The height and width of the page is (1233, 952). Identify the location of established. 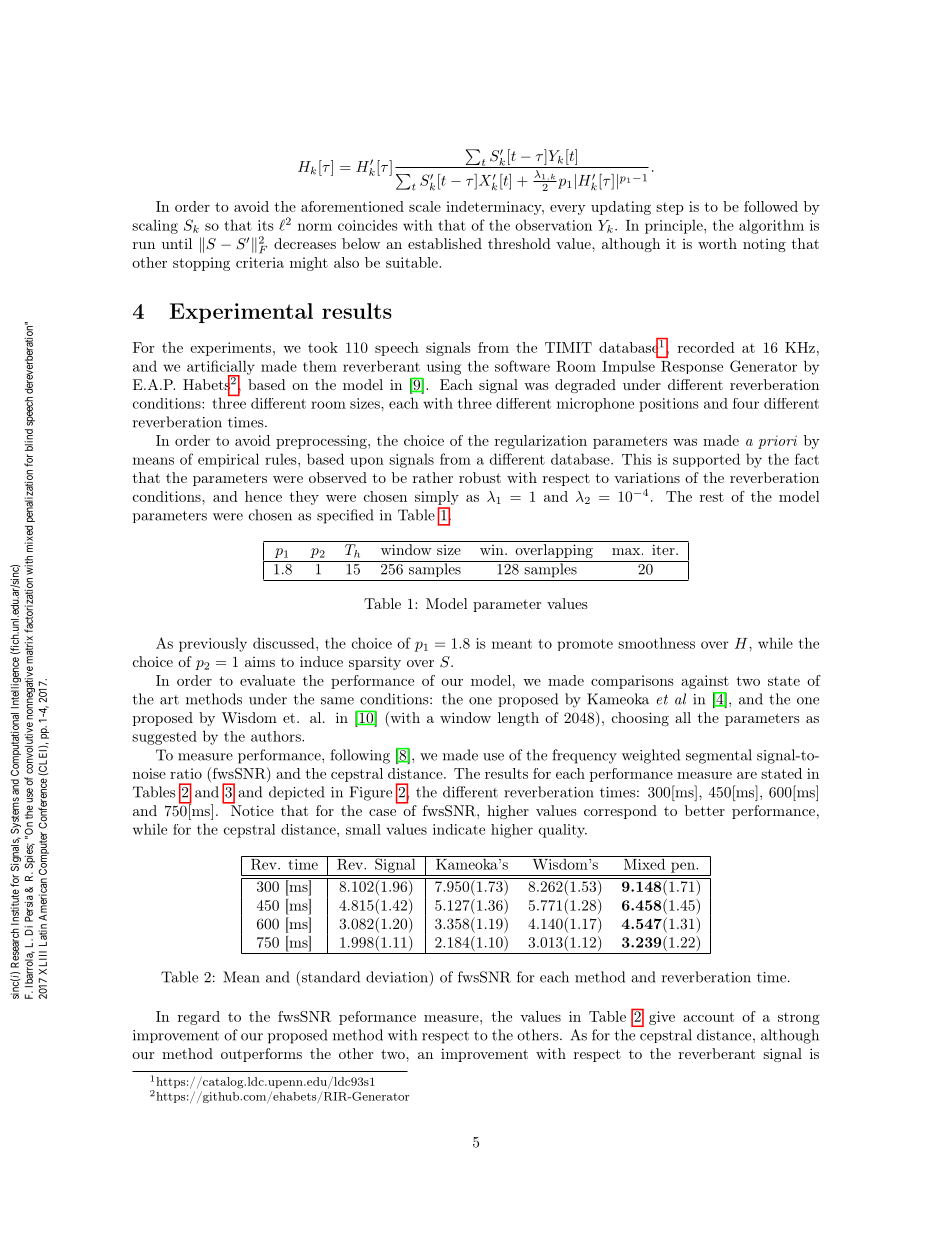
(445, 243).
